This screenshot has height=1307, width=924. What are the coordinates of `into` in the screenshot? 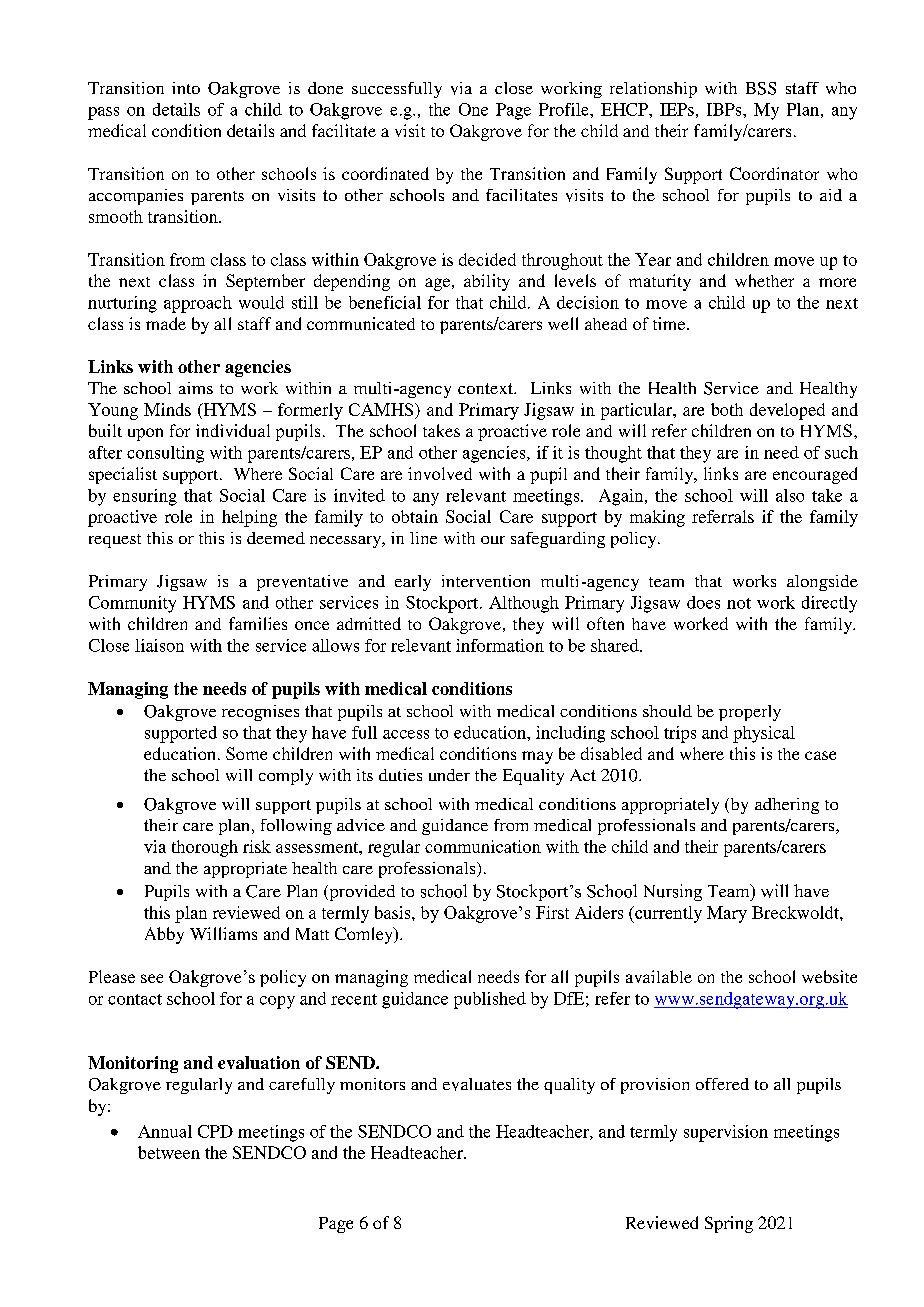 It's located at (186, 88).
